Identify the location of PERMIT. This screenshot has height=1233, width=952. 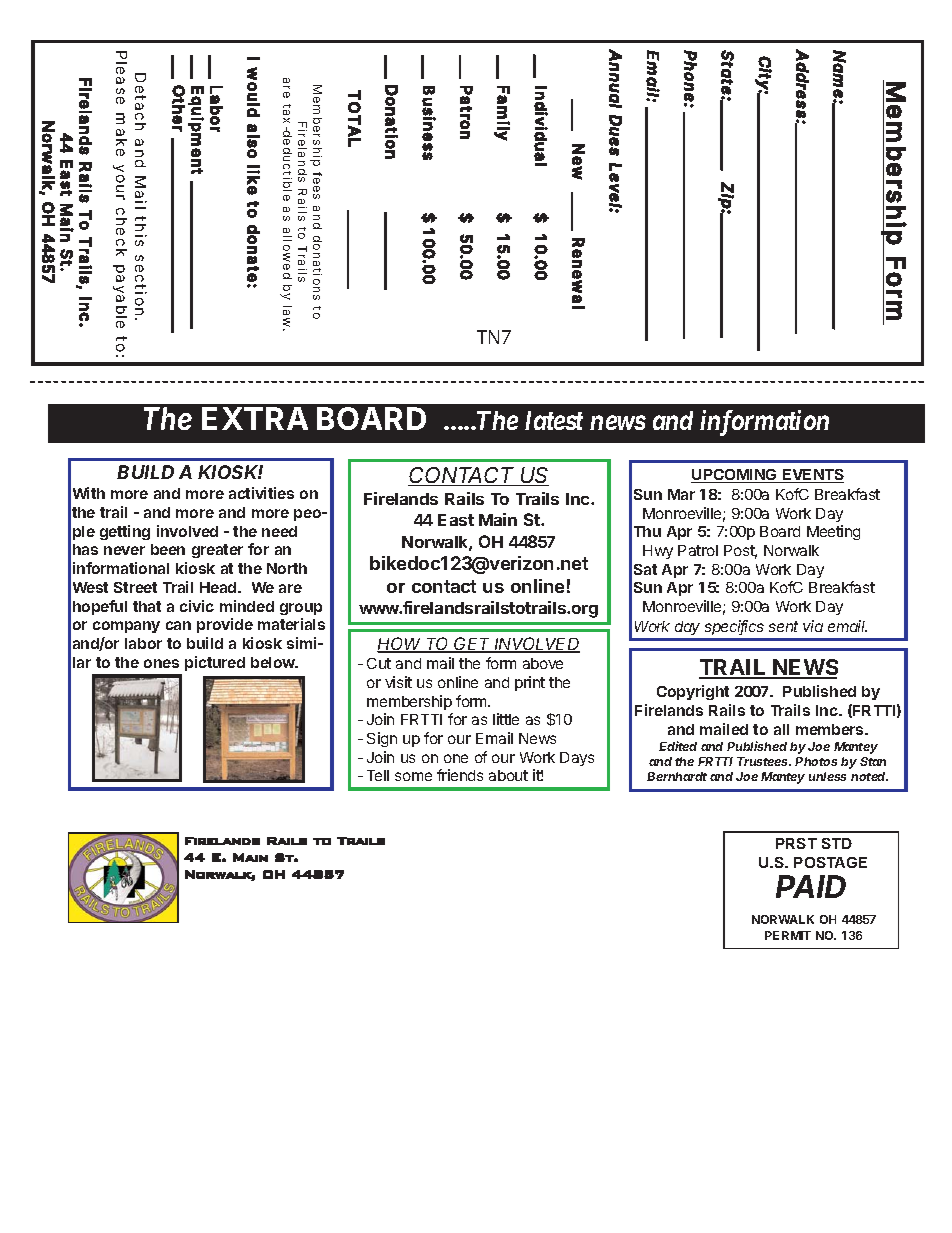
(788, 935).
